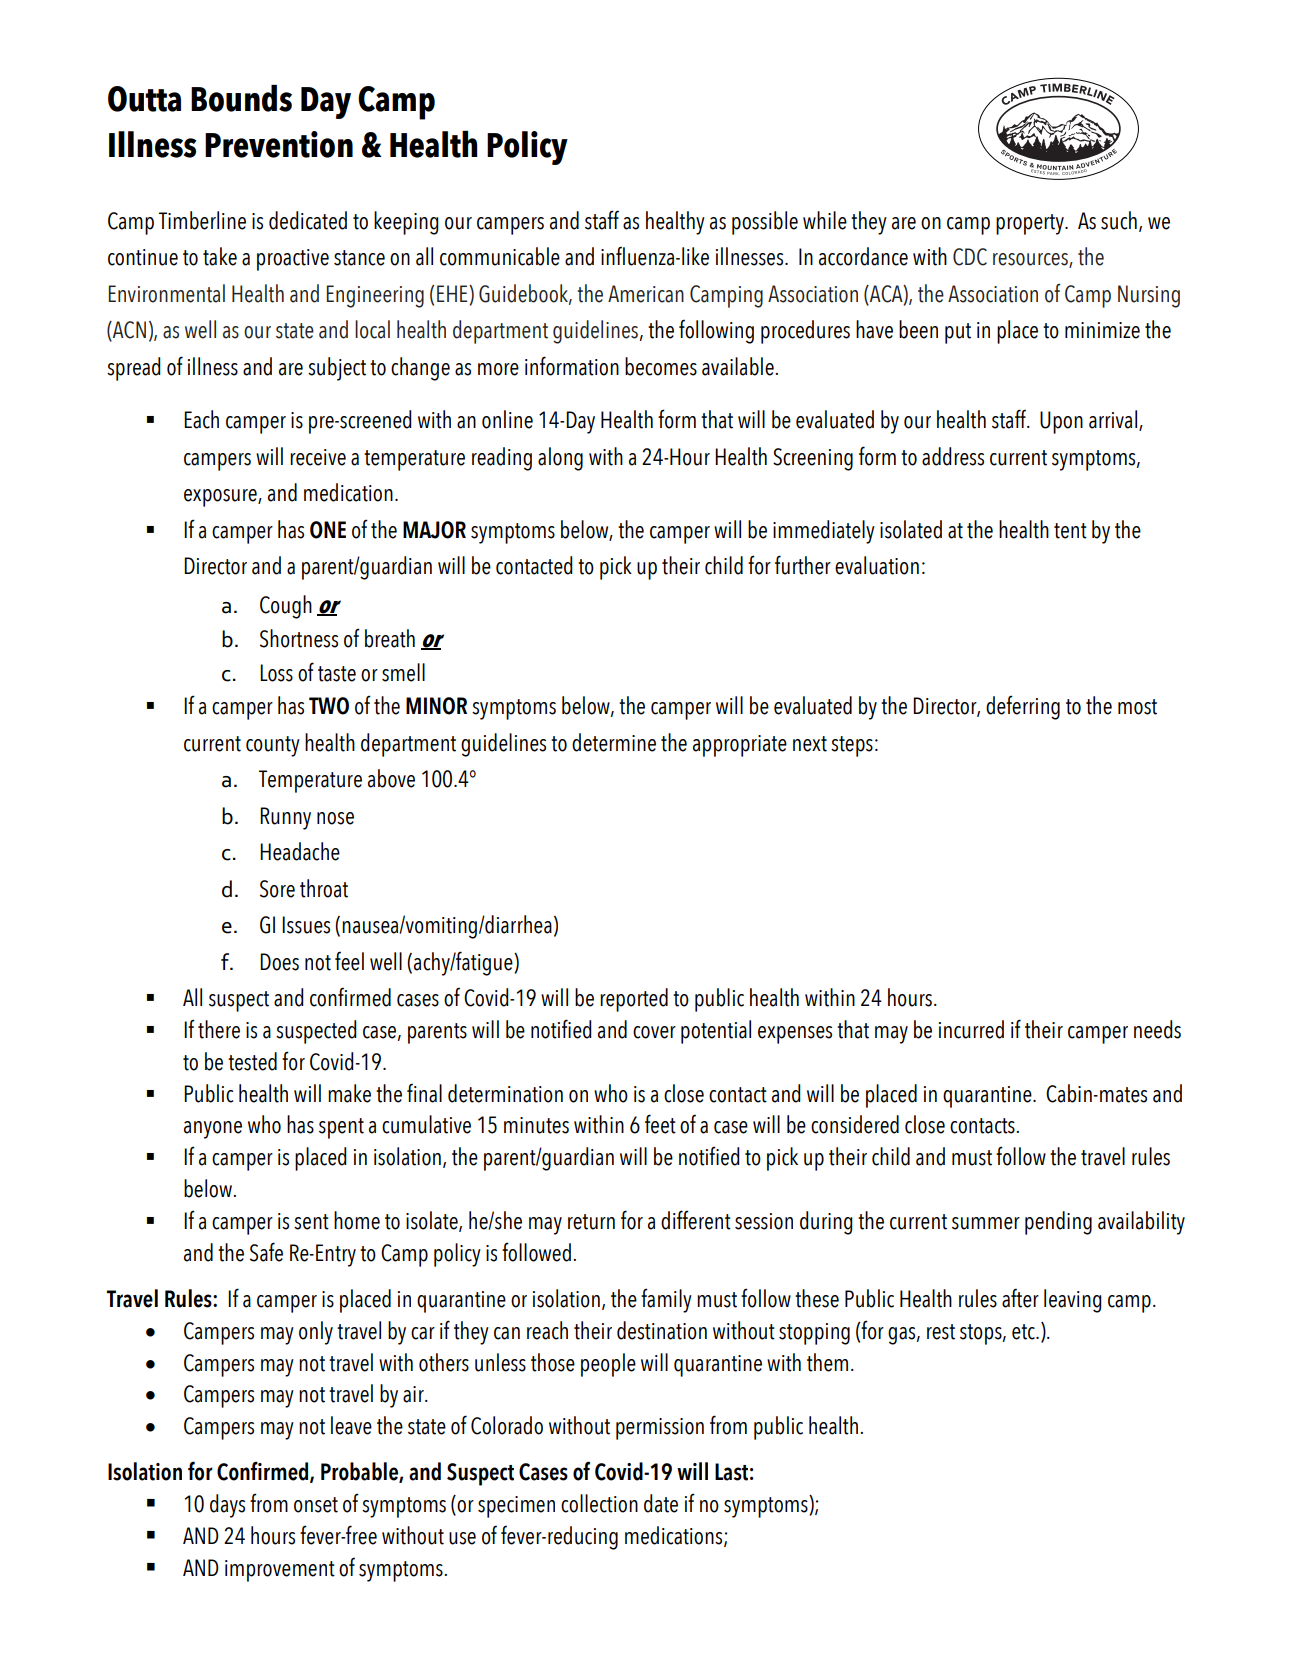 This screenshot has height=1674, width=1293. What do you see at coordinates (765, 223) in the screenshot?
I see `possible` at bounding box center [765, 223].
